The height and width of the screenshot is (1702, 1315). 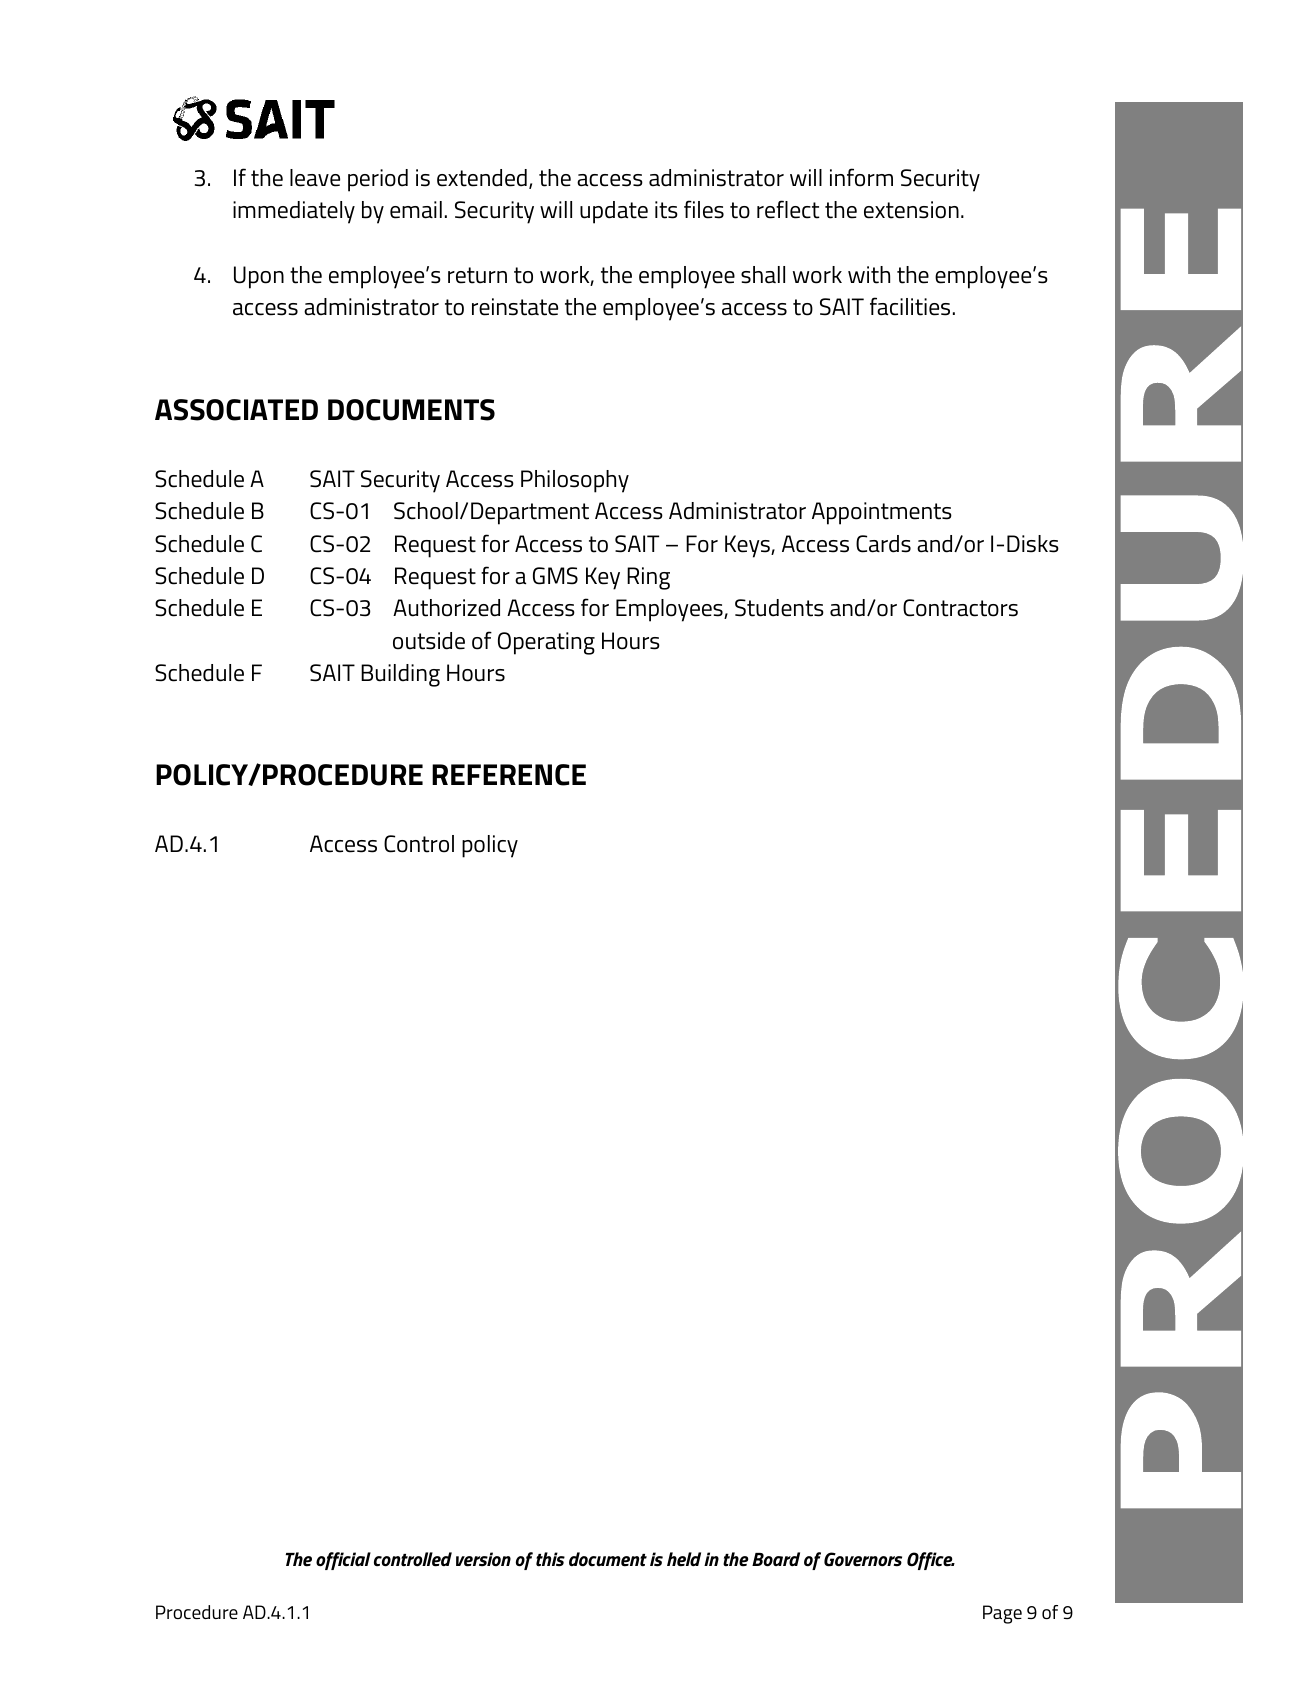 I want to click on update, so click(x=614, y=212).
